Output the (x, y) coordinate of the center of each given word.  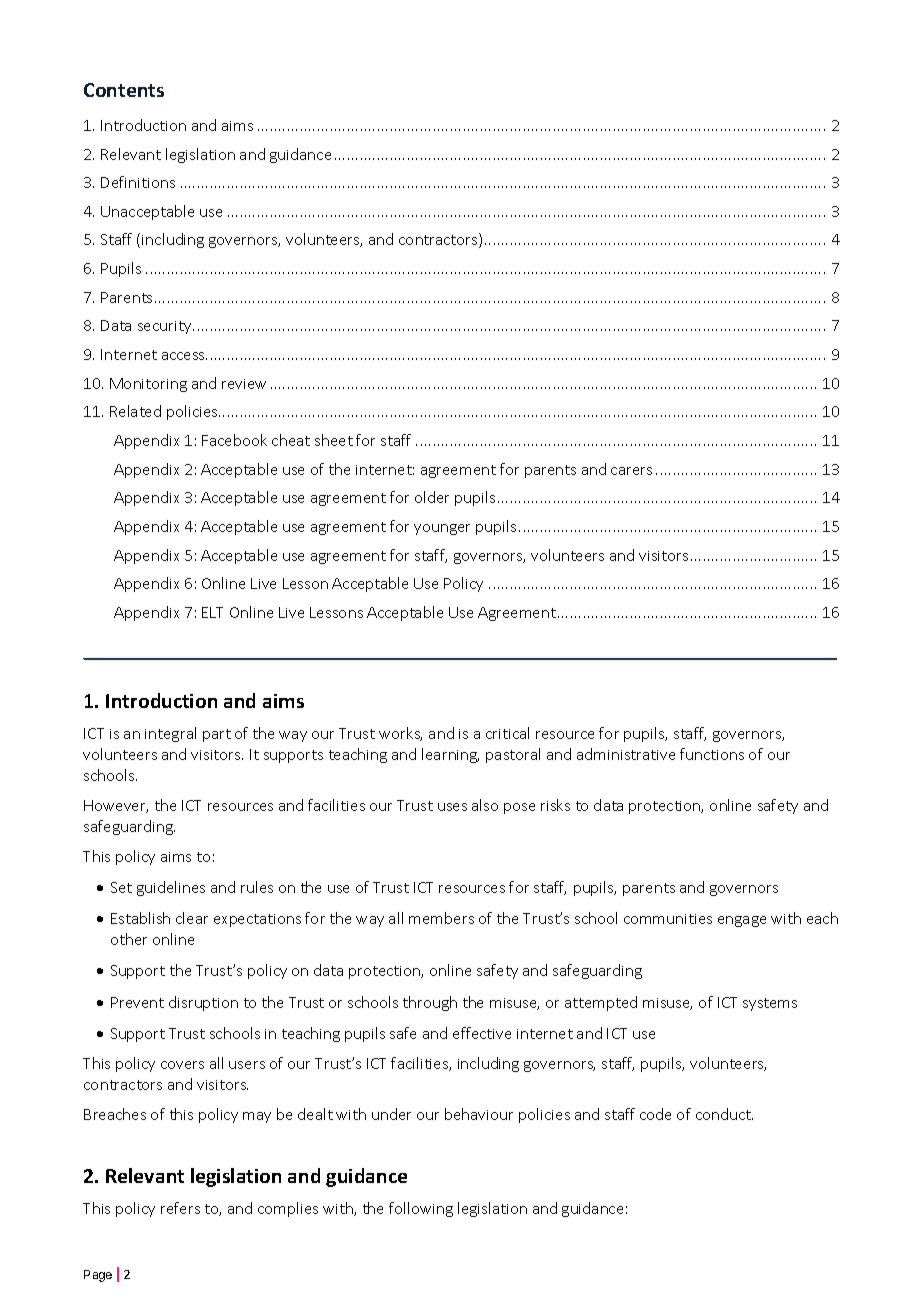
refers (180, 1208)
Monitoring (148, 385)
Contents (124, 90)
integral (170, 734)
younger (442, 529)
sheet (334, 440)
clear (192, 918)
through (430, 1003)
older (432, 497)
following (421, 1209)
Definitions (138, 182)
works (400, 734)
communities (668, 919)
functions (712, 754)
